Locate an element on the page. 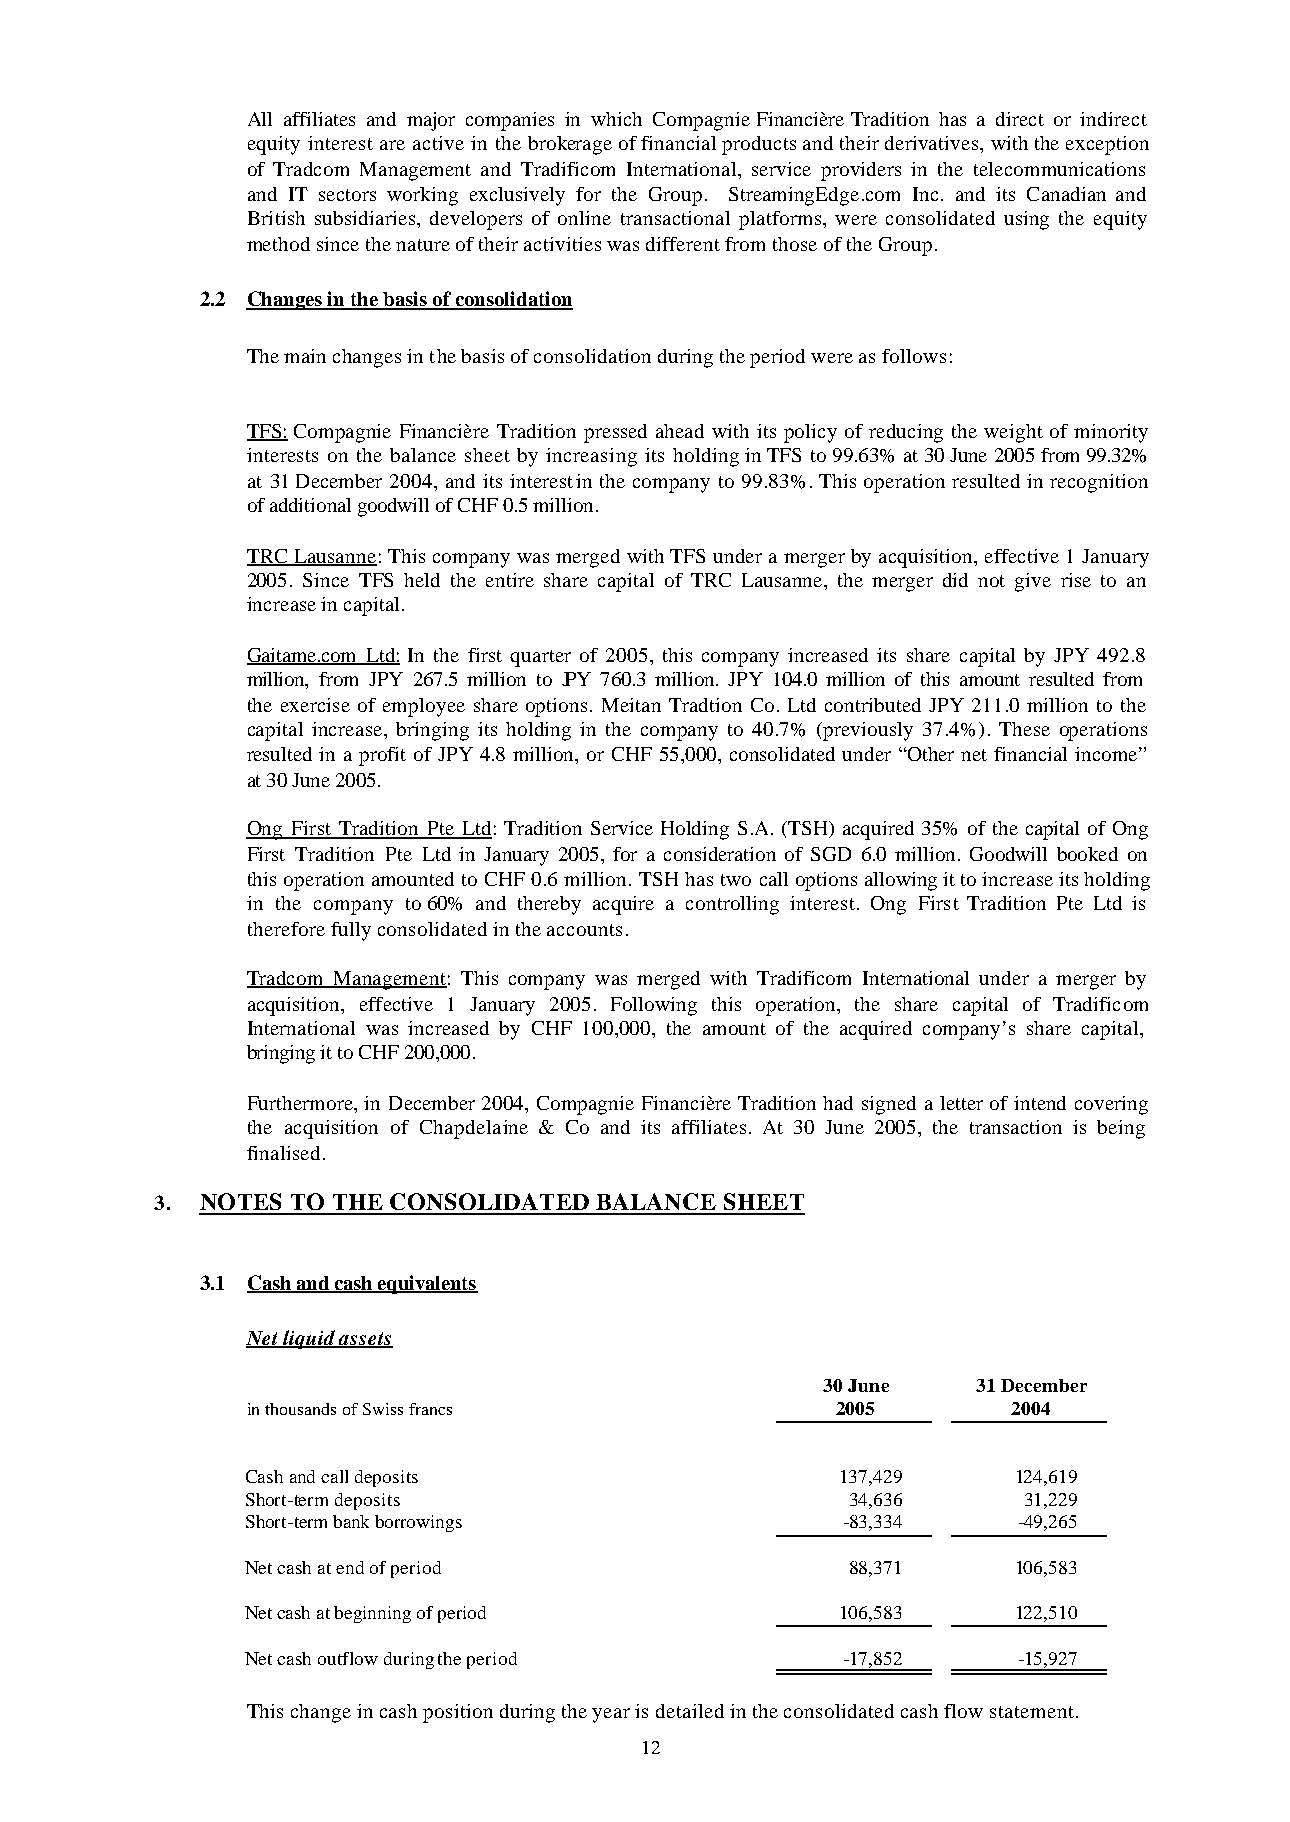  fully is located at coordinates (351, 931).
